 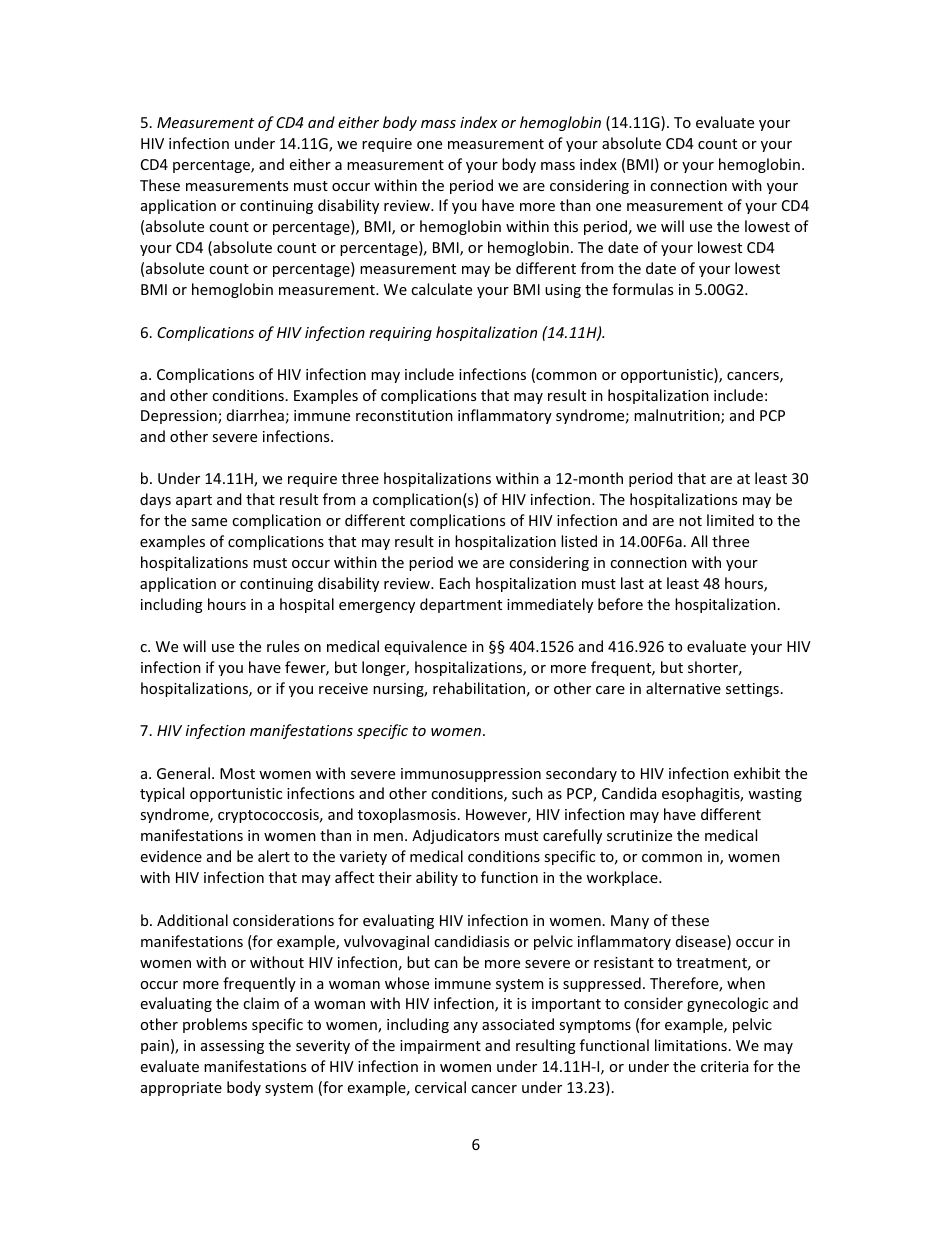 I want to click on their, so click(x=395, y=877).
